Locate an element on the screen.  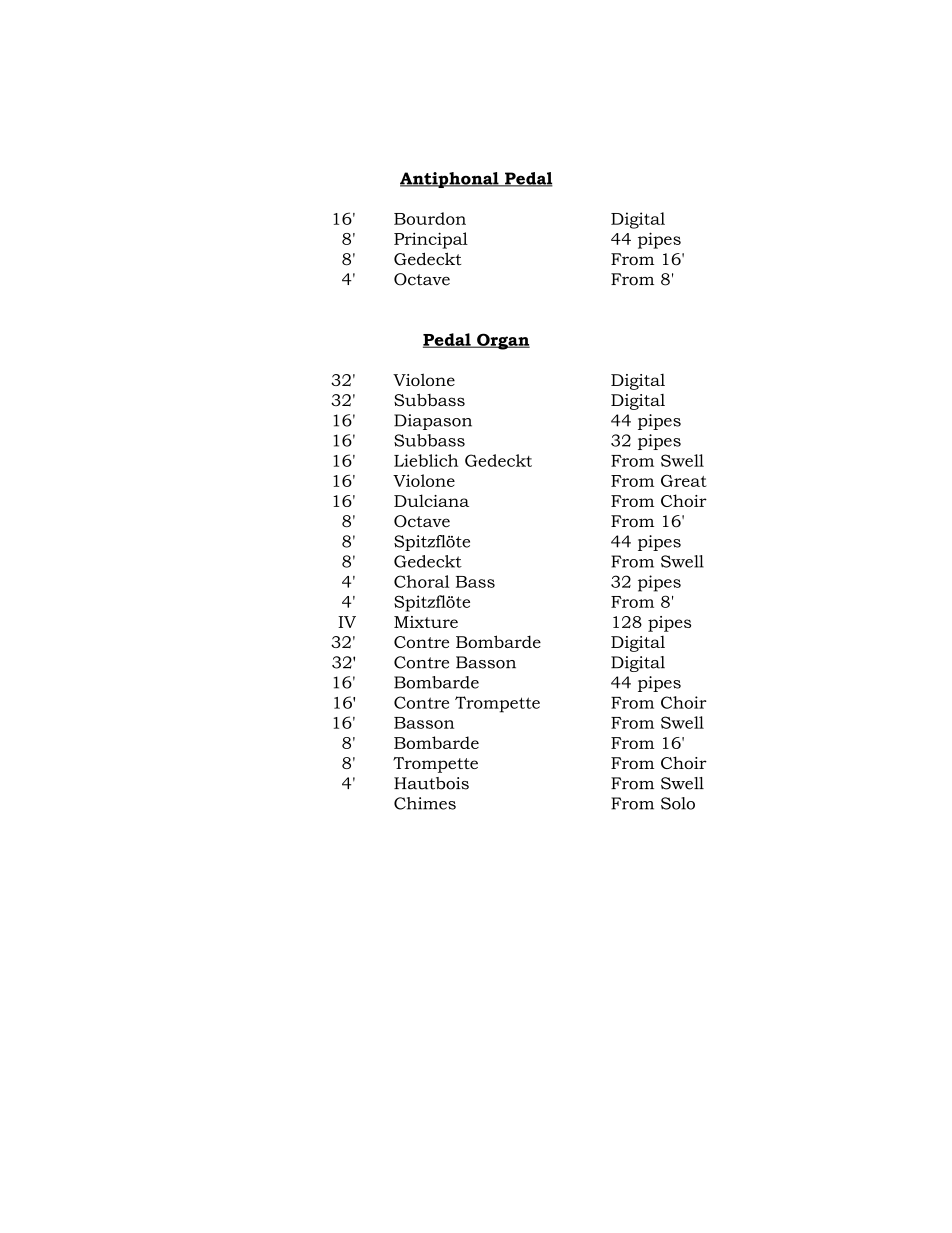
Choral is located at coordinates (421, 581).
